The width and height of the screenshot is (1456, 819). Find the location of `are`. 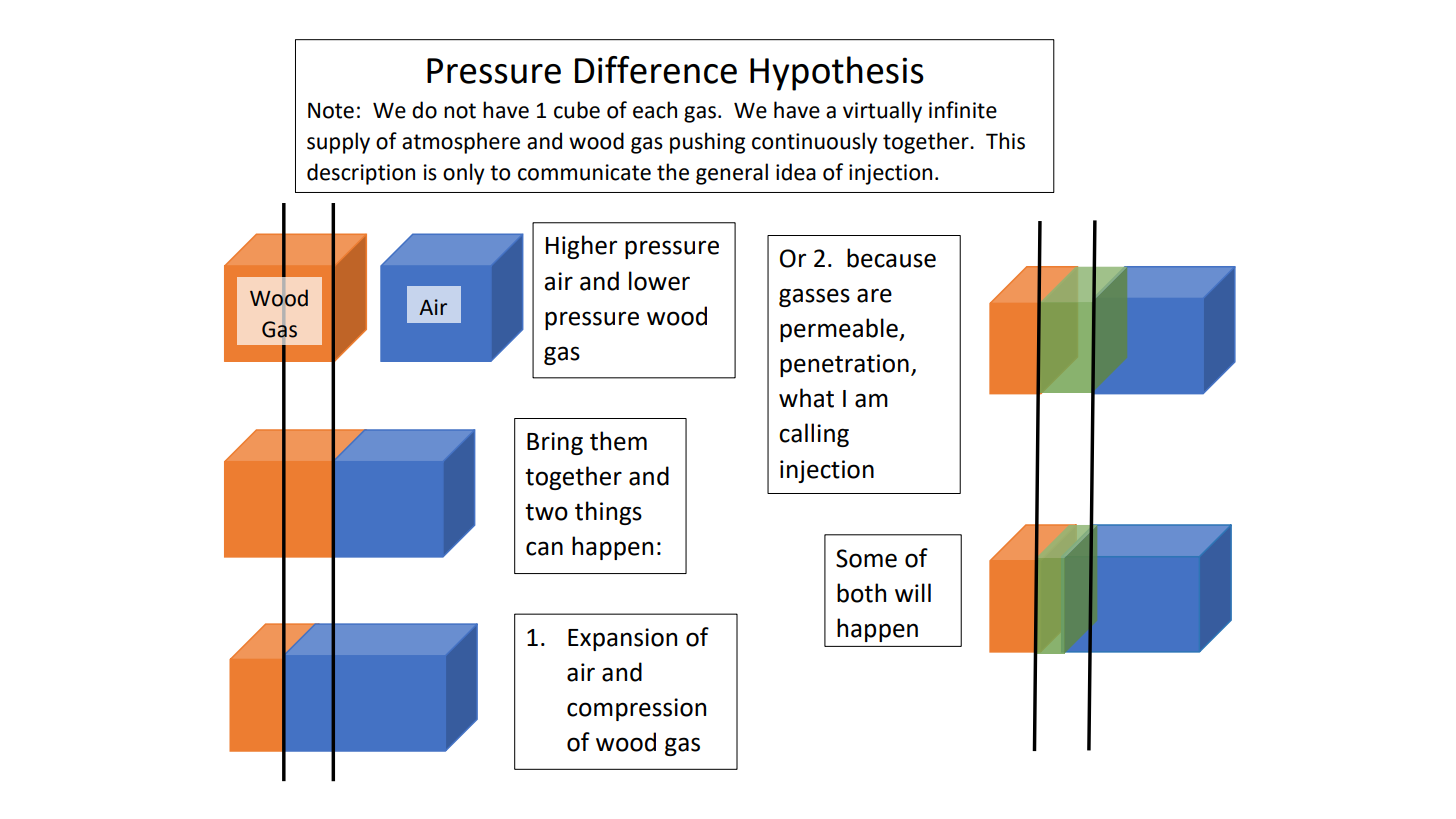

are is located at coordinates (874, 295).
